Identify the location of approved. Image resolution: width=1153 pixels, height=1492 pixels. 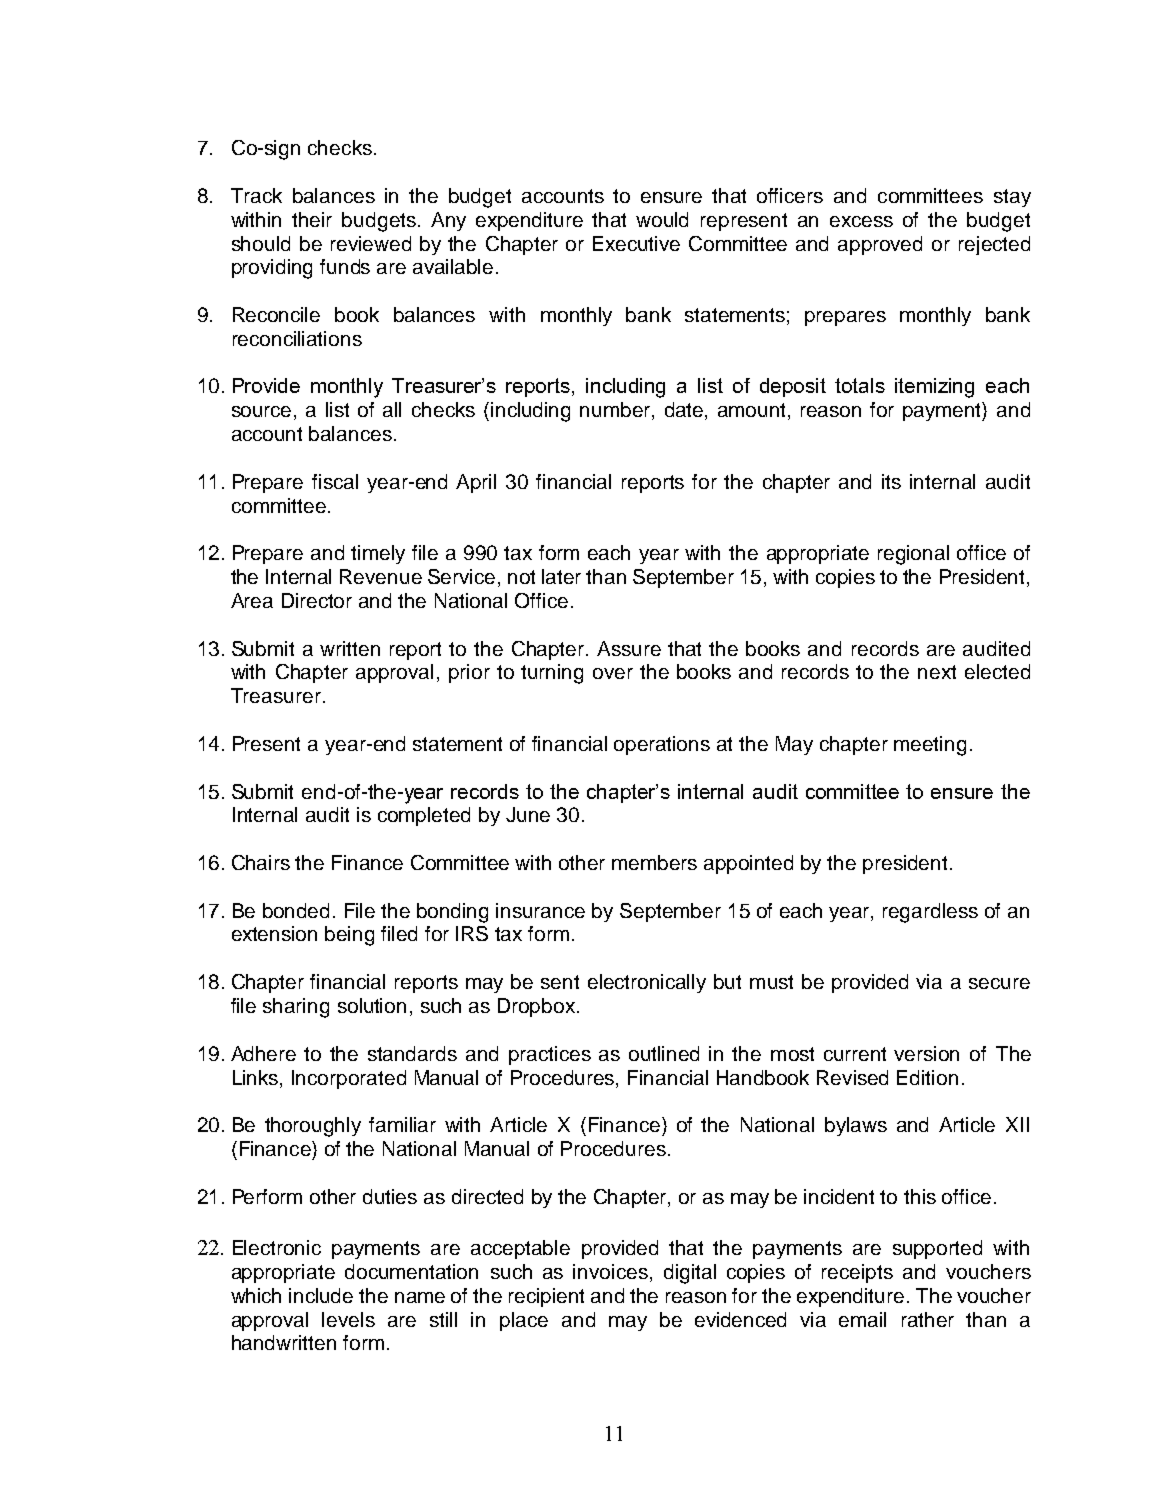
(880, 245).
